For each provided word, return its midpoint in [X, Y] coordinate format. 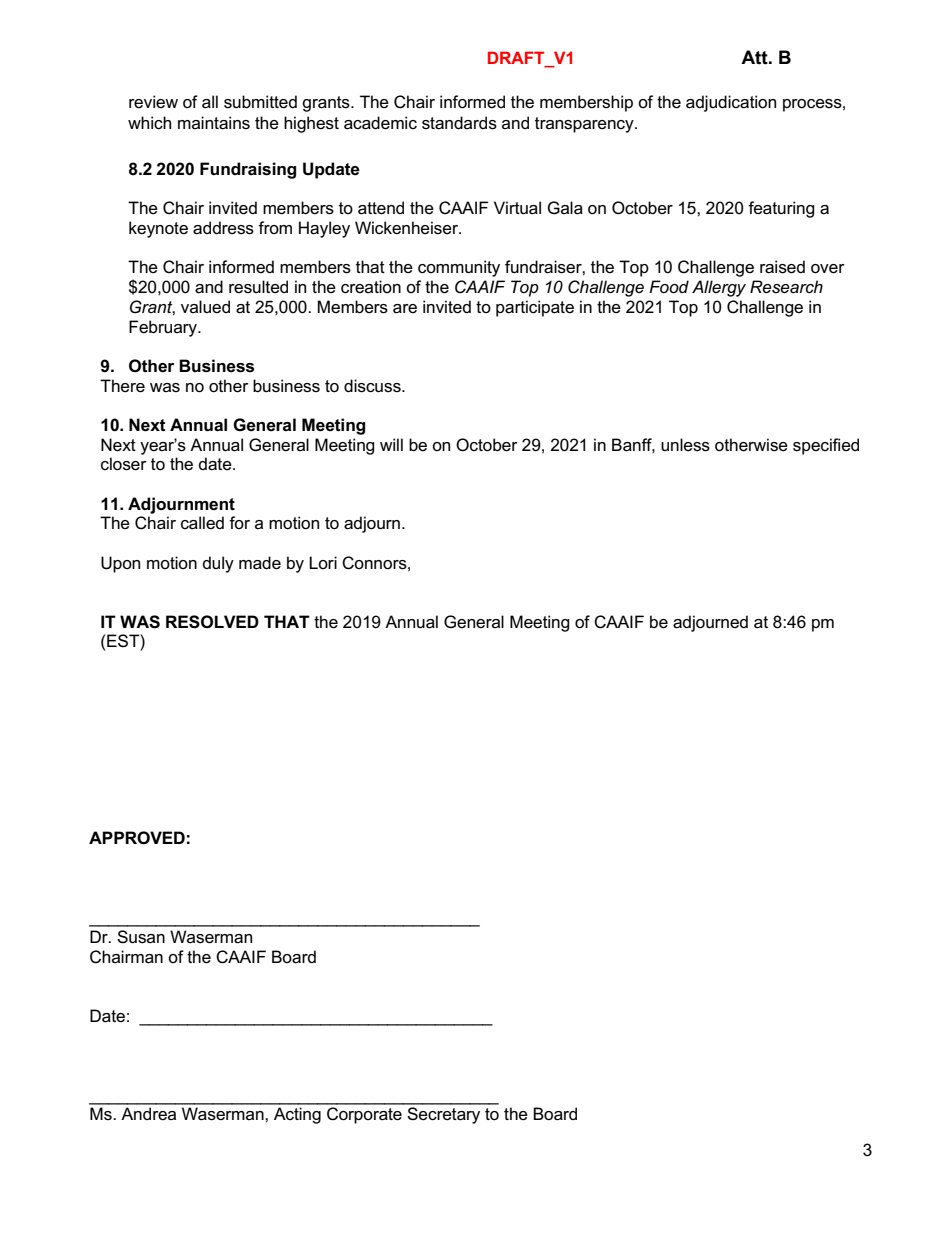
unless [685, 445]
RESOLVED [212, 622]
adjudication [731, 103]
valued [205, 306]
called [202, 523]
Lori [323, 562]
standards [459, 123]
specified [826, 446]
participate [535, 308]
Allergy [719, 288]
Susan [141, 937]
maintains [214, 123]
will [391, 444]
